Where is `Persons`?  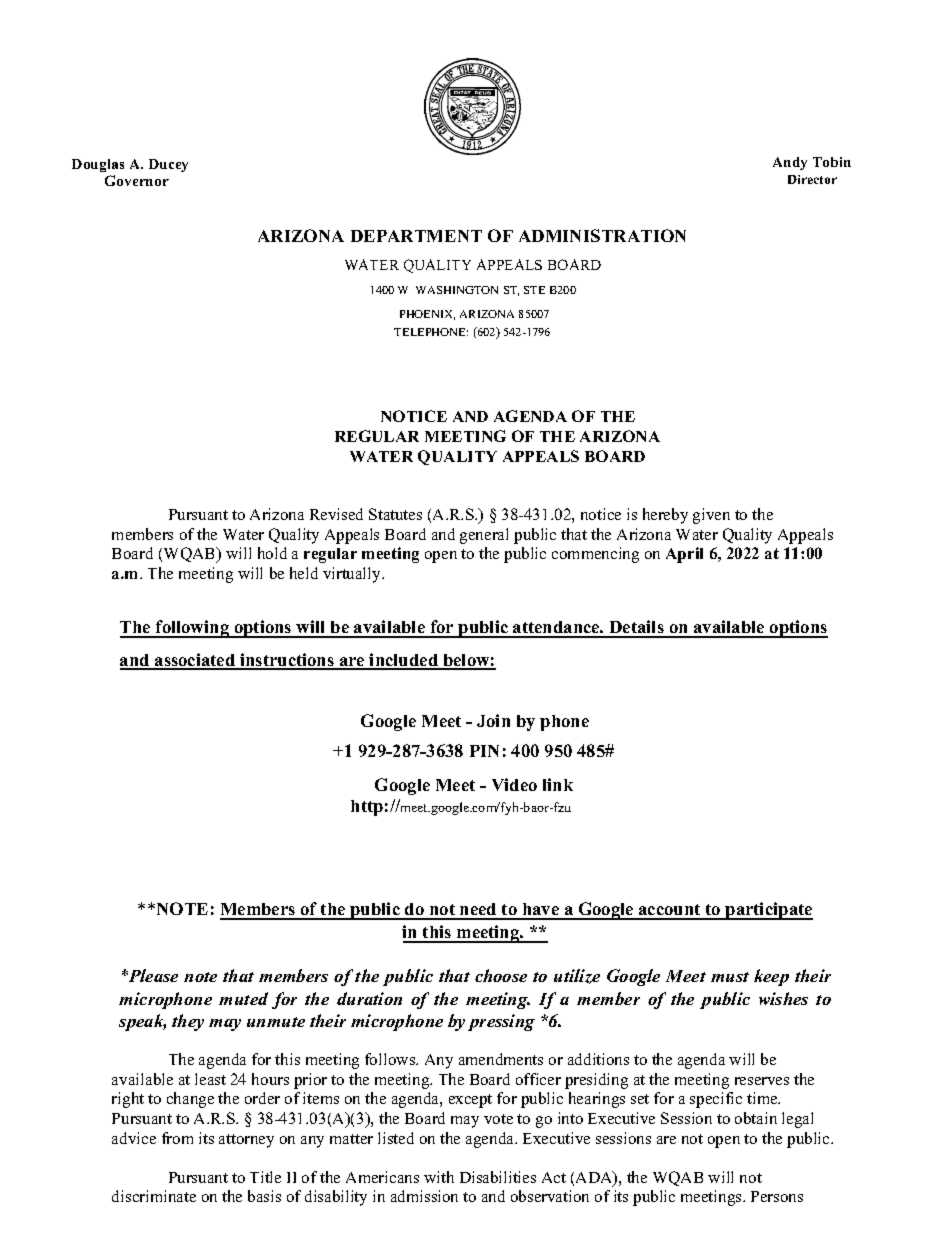
Persons is located at coordinates (777, 1196).
